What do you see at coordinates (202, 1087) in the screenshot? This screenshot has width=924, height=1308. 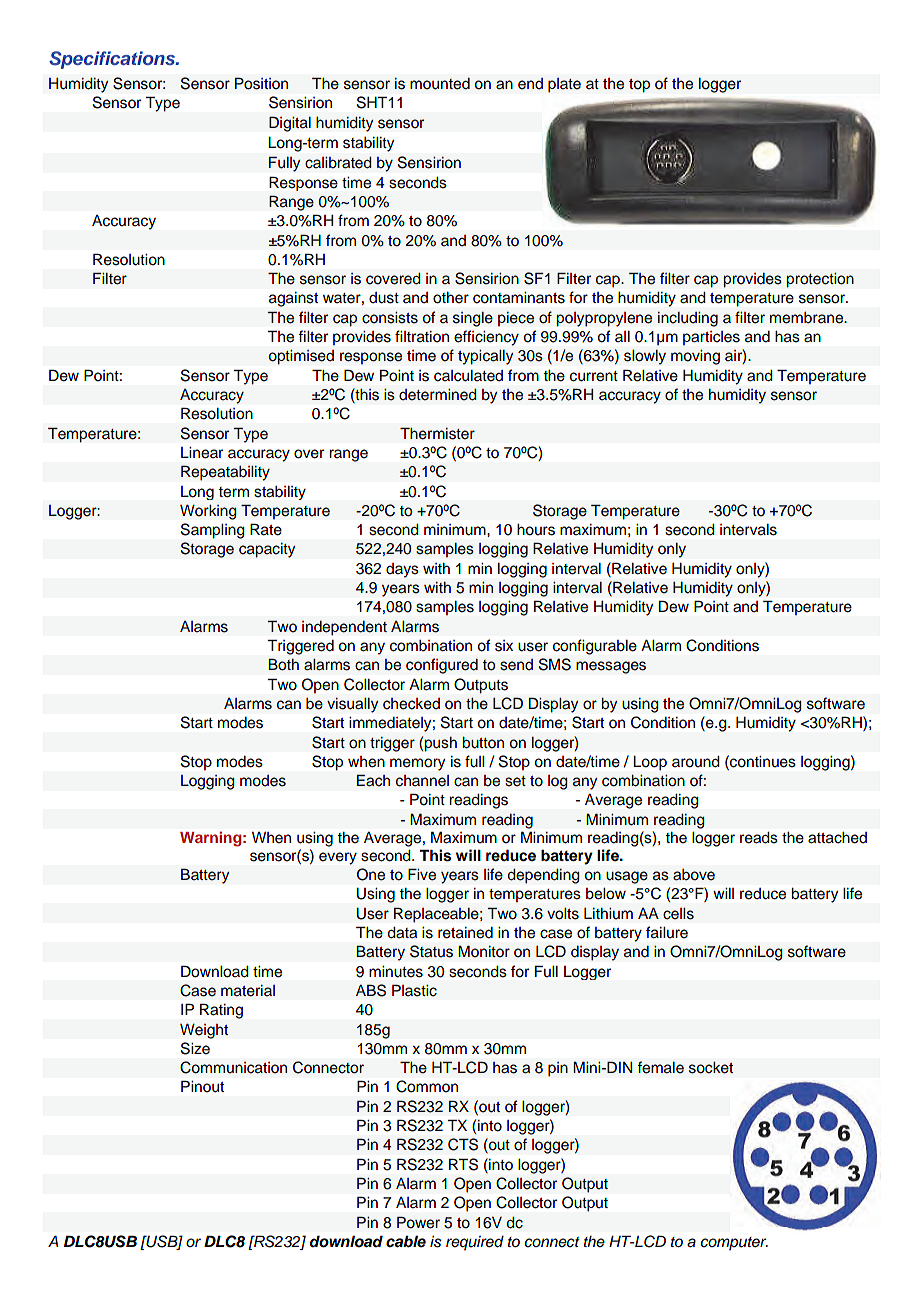 I see `Pinout` at bounding box center [202, 1087].
